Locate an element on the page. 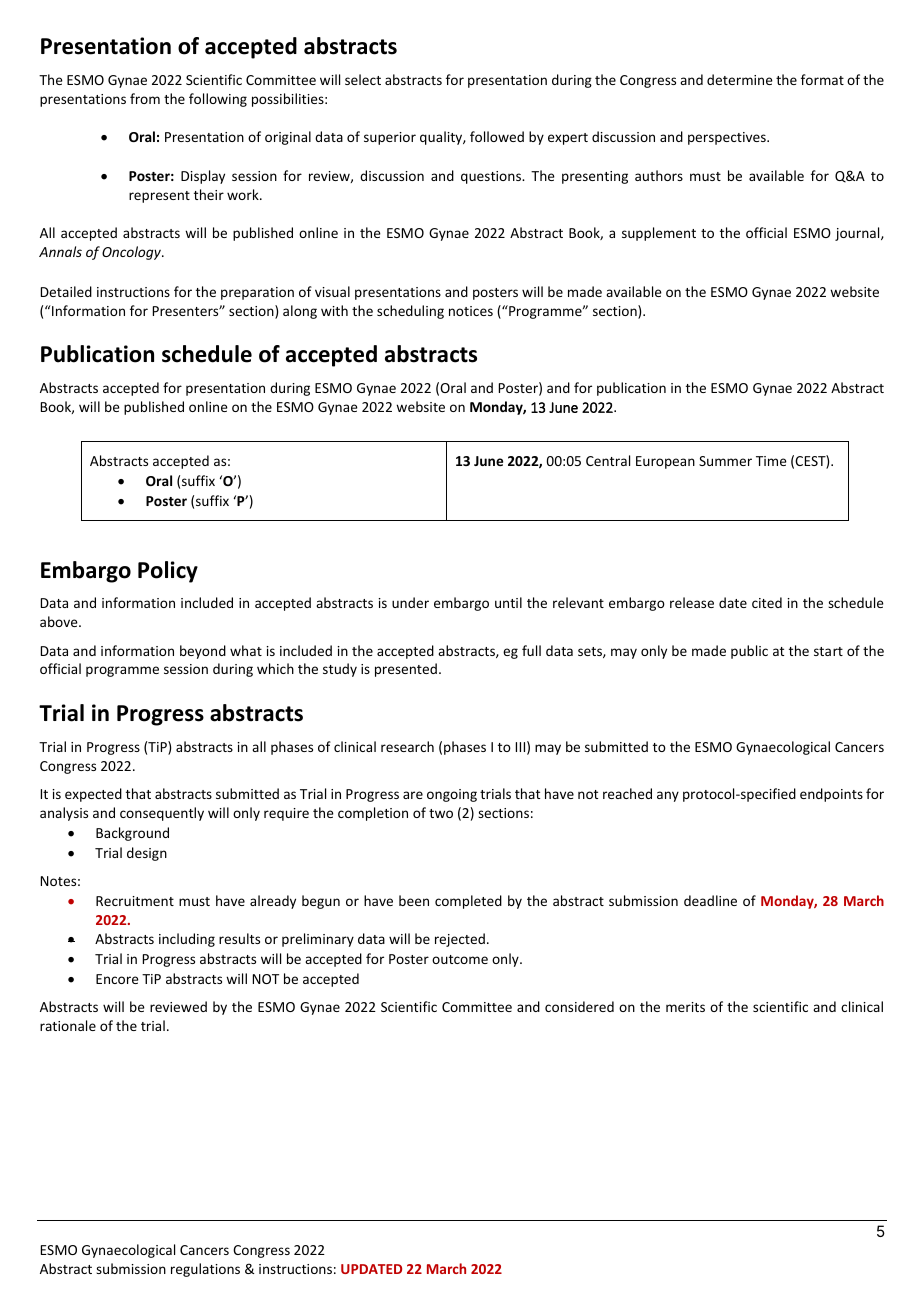 Image resolution: width=924 pixels, height=1308 pixels. followed is located at coordinates (497, 136).
